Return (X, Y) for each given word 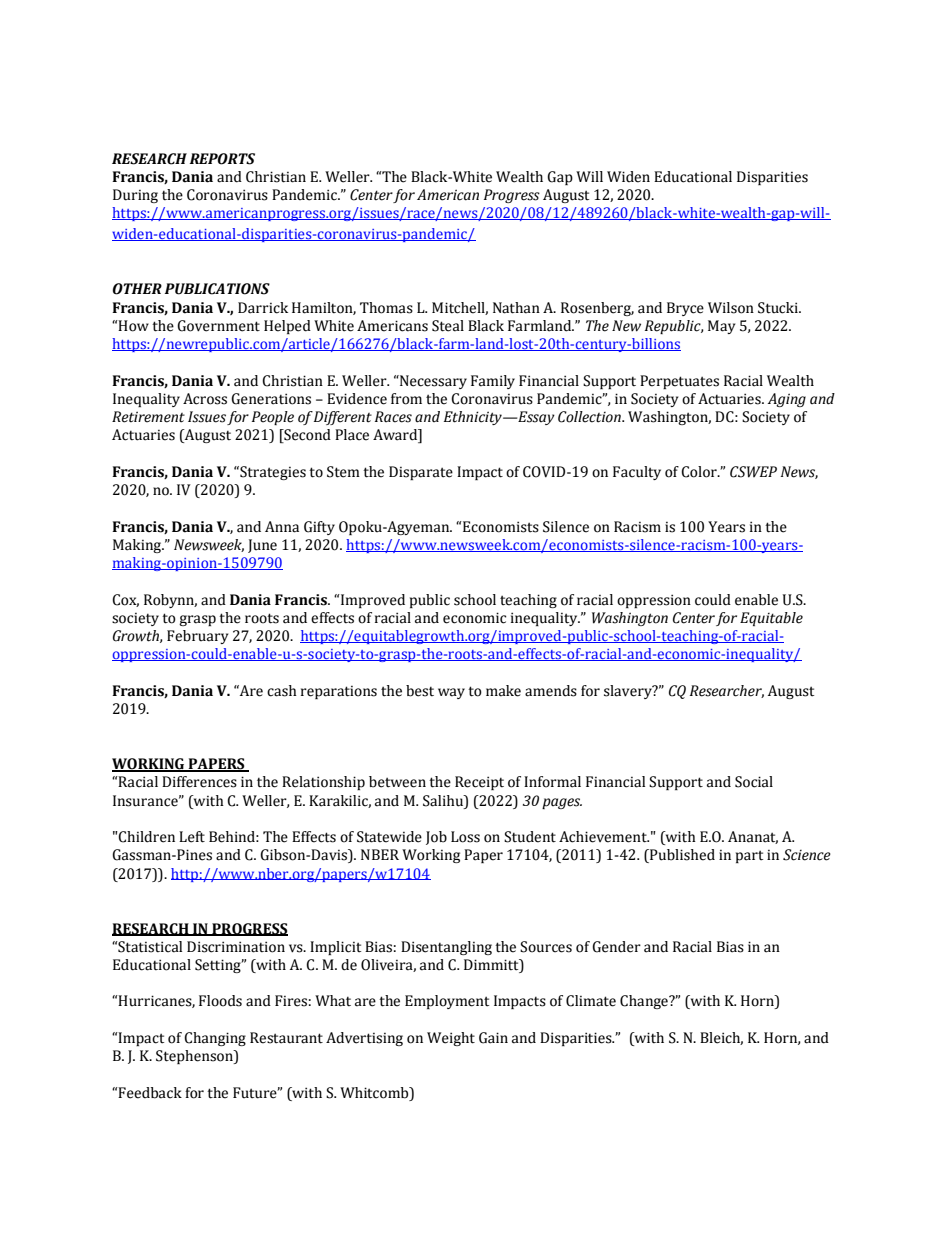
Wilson (731, 308)
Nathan (516, 308)
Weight (451, 1039)
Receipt (479, 783)
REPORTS (222, 159)
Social (754, 782)
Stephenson (195, 1057)
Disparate (421, 473)
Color (700, 472)
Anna (282, 527)
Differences (199, 782)
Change (645, 1002)
